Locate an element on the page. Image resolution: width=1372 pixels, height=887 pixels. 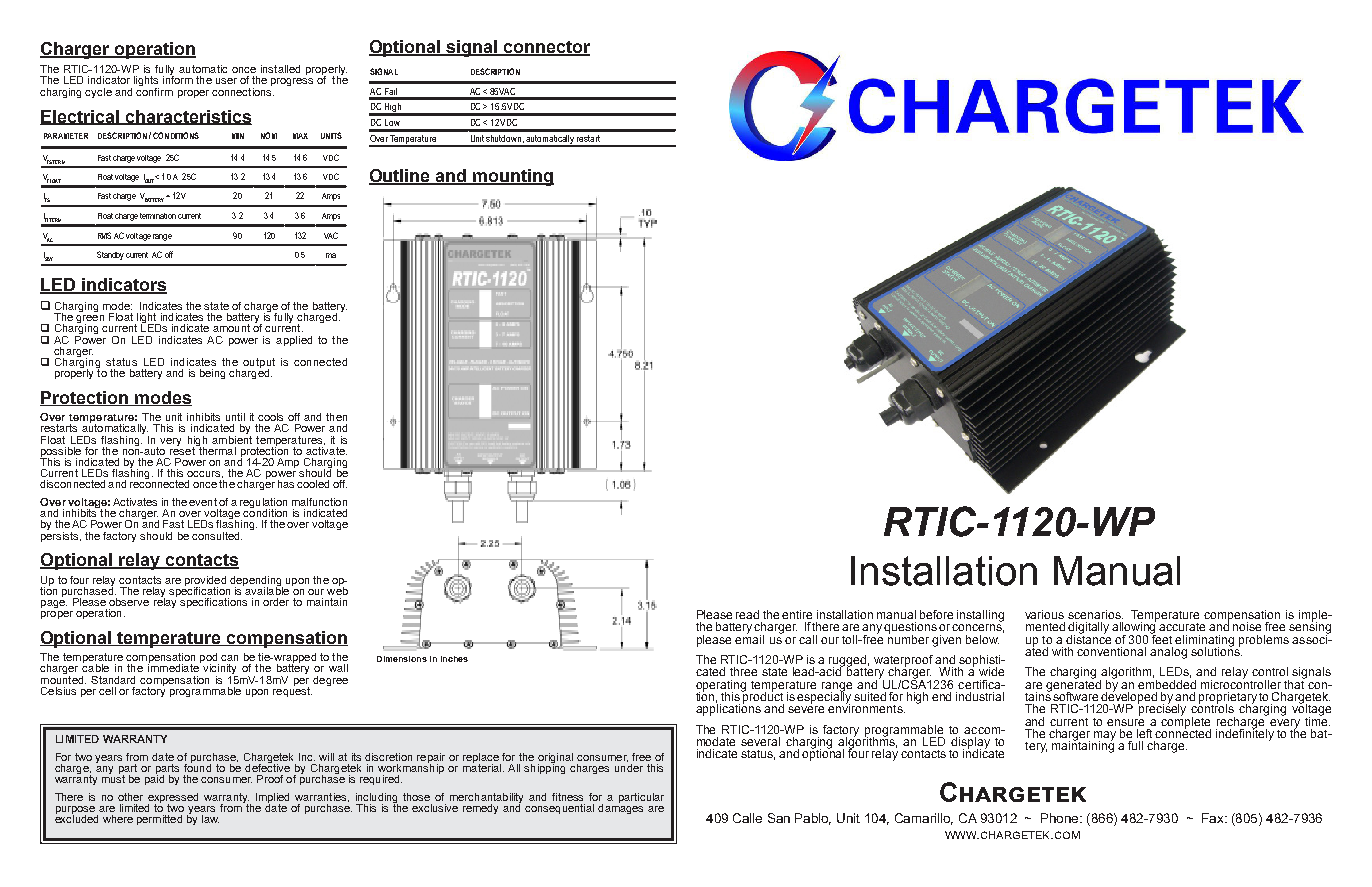
Standby is located at coordinates (110, 255).
